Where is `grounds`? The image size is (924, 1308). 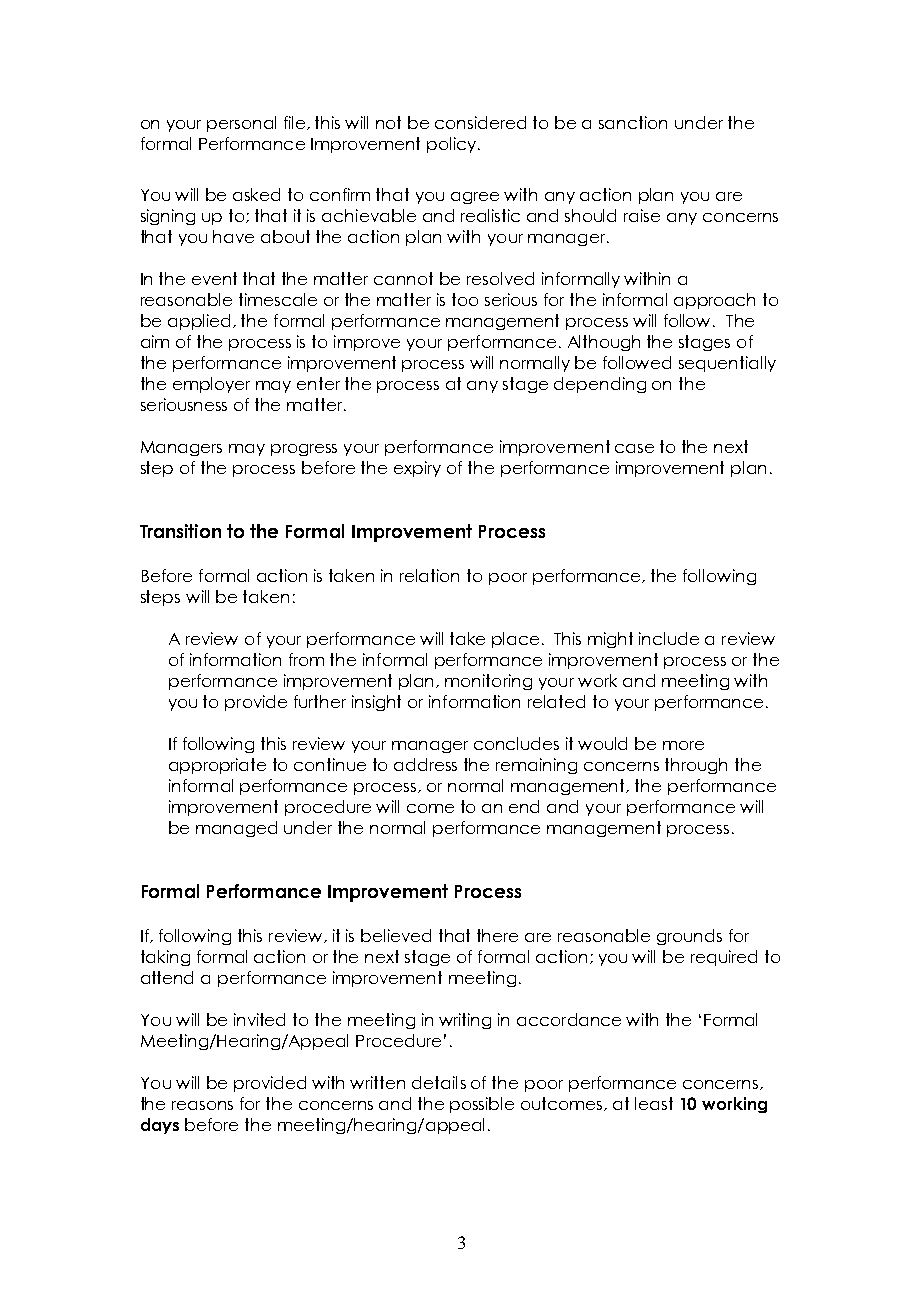
grounds is located at coordinates (689, 937).
